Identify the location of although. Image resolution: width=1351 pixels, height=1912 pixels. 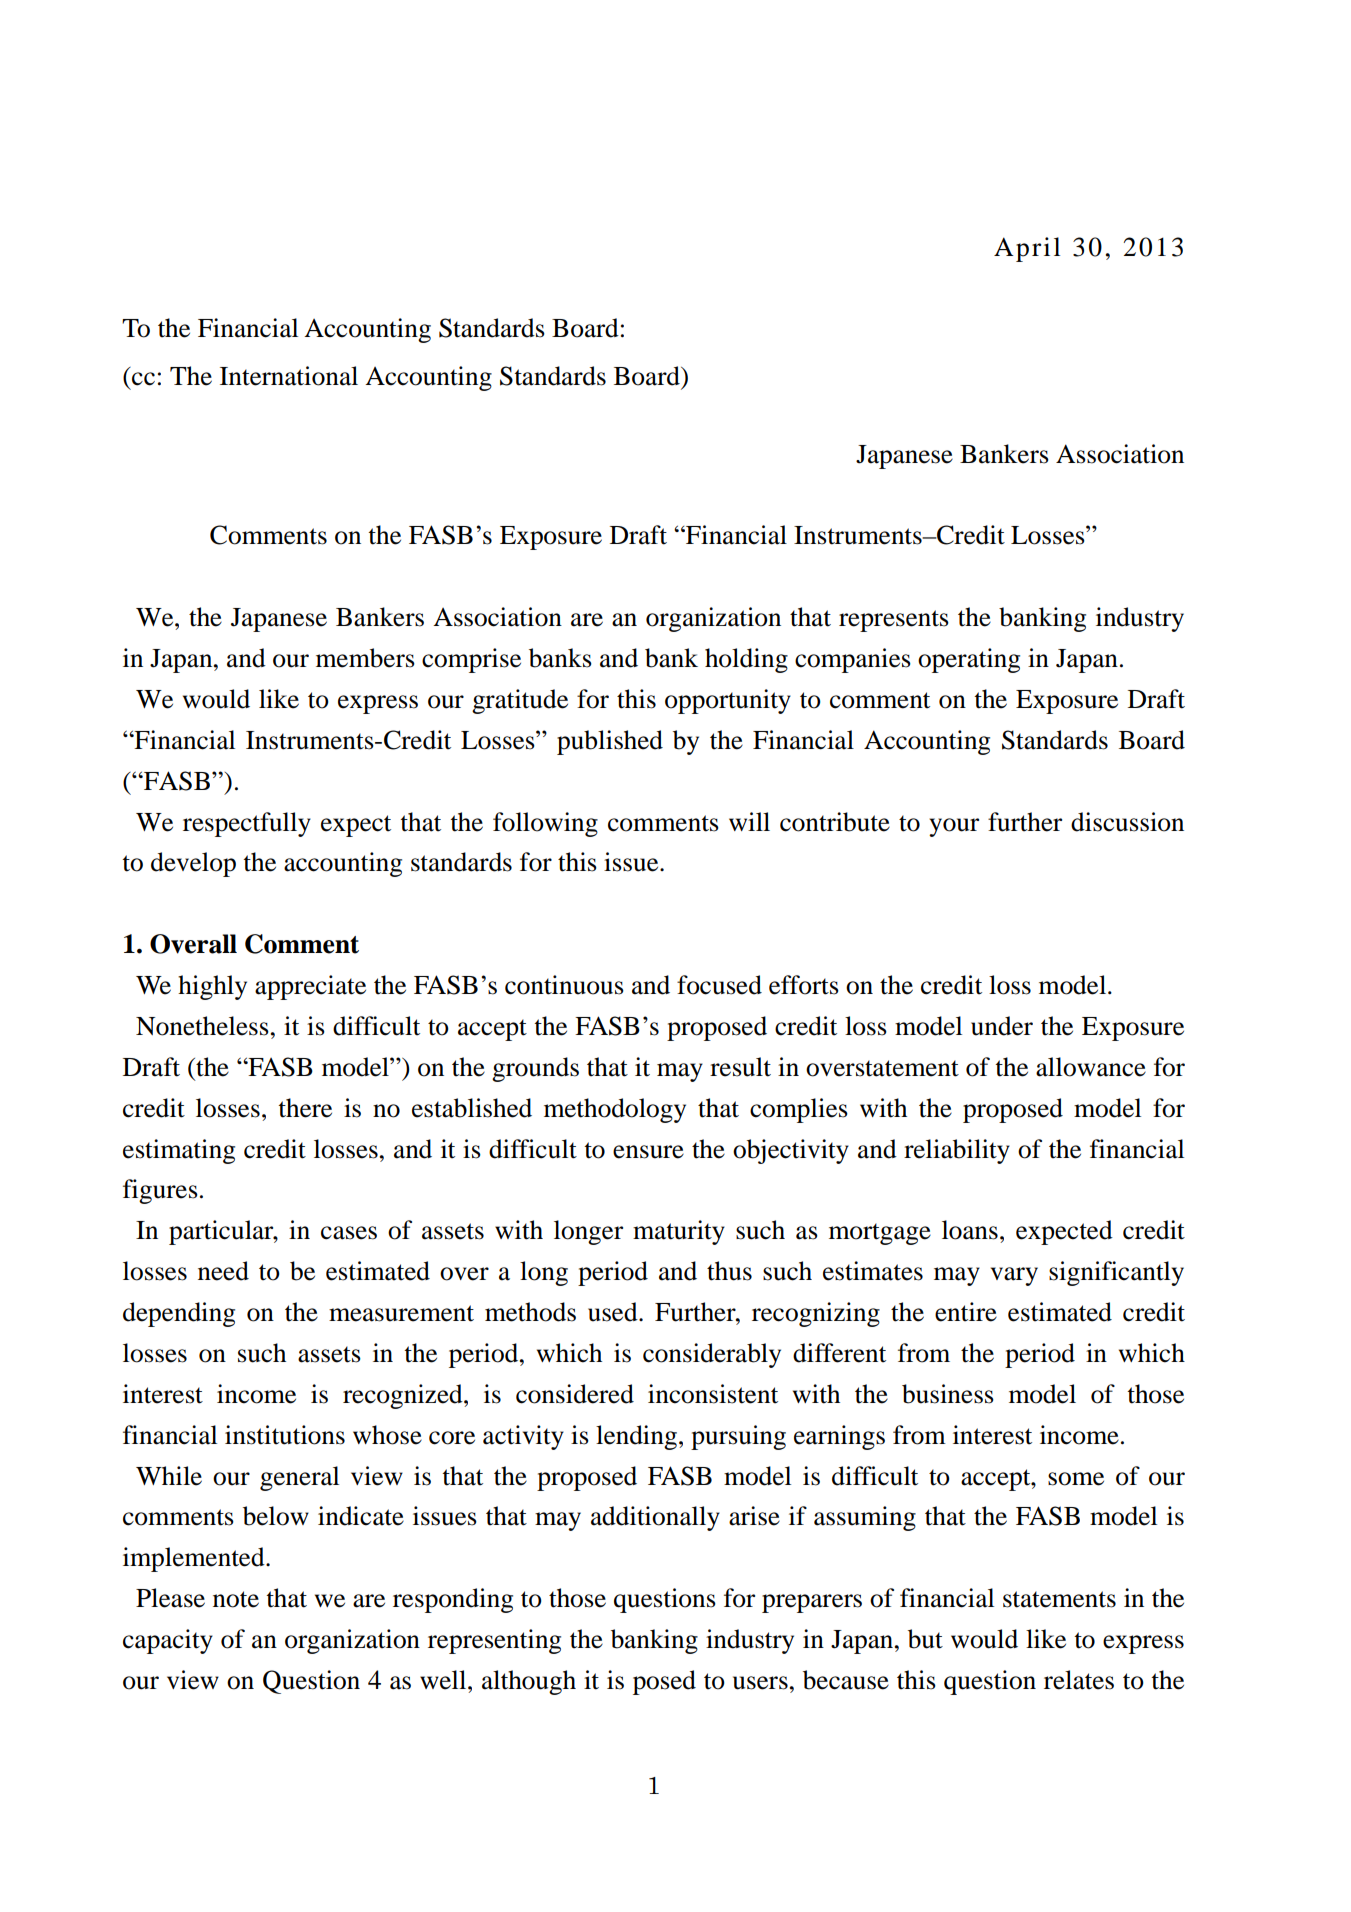
(529, 1682).
